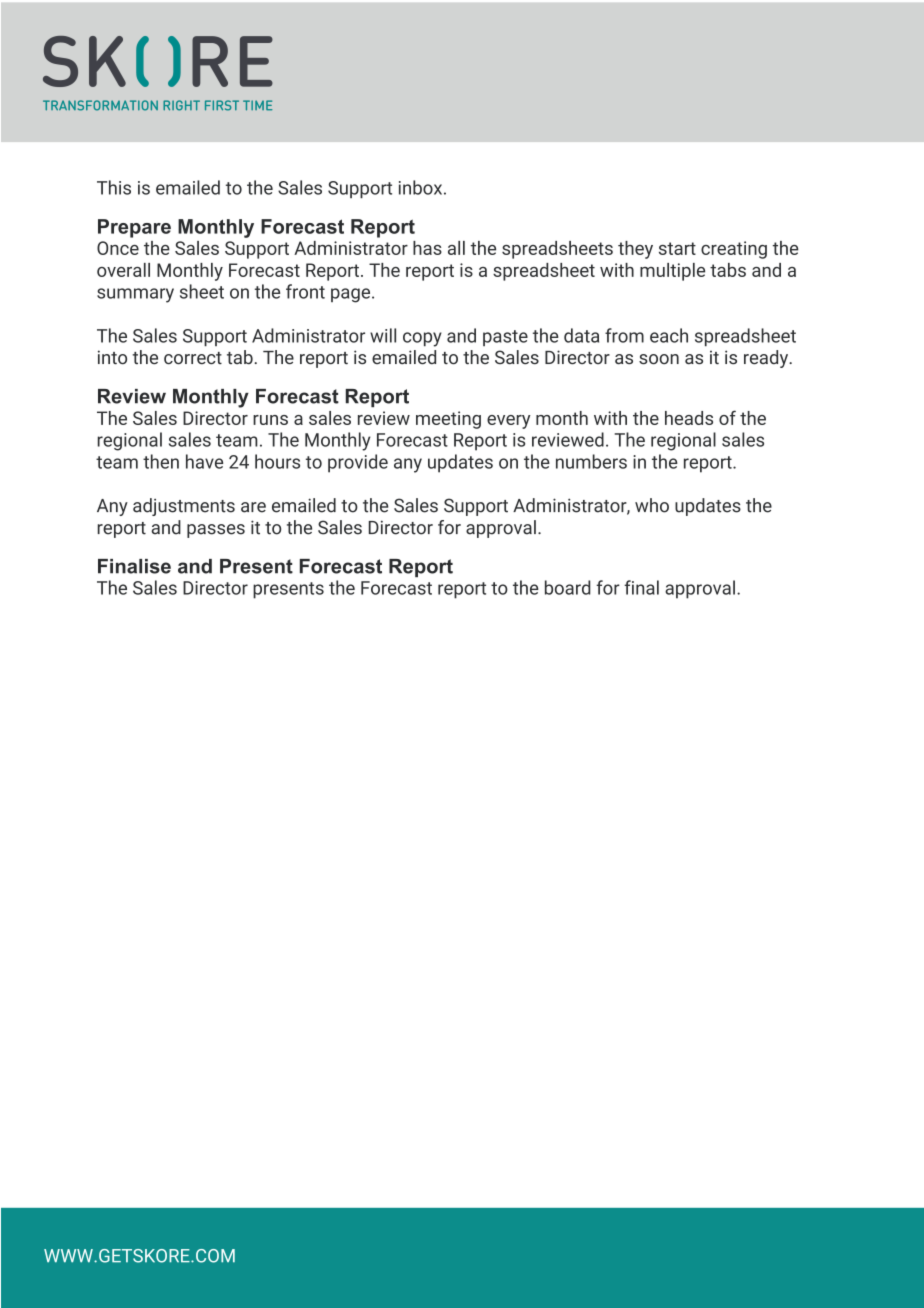 The width and height of the document is (924, 1308). What do you see at coordinates (193, 358) in the document?
I see `correct` at bounding box center [193, 358].
